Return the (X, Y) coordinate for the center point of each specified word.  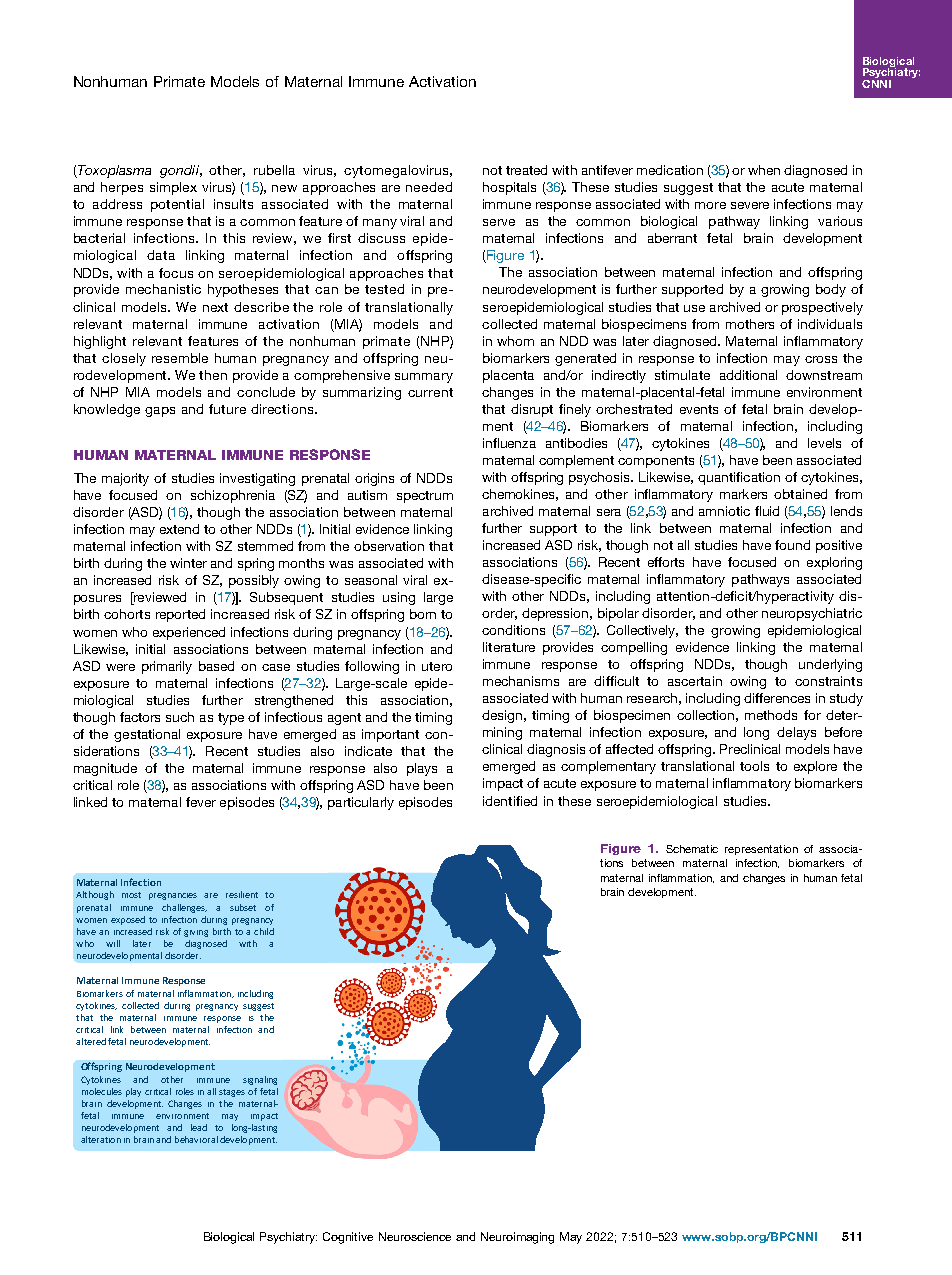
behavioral (196, 1139)
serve (499, 222)
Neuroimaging (517, 1238)
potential (177, 205)
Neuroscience (415, 1236)
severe (750, 205)
